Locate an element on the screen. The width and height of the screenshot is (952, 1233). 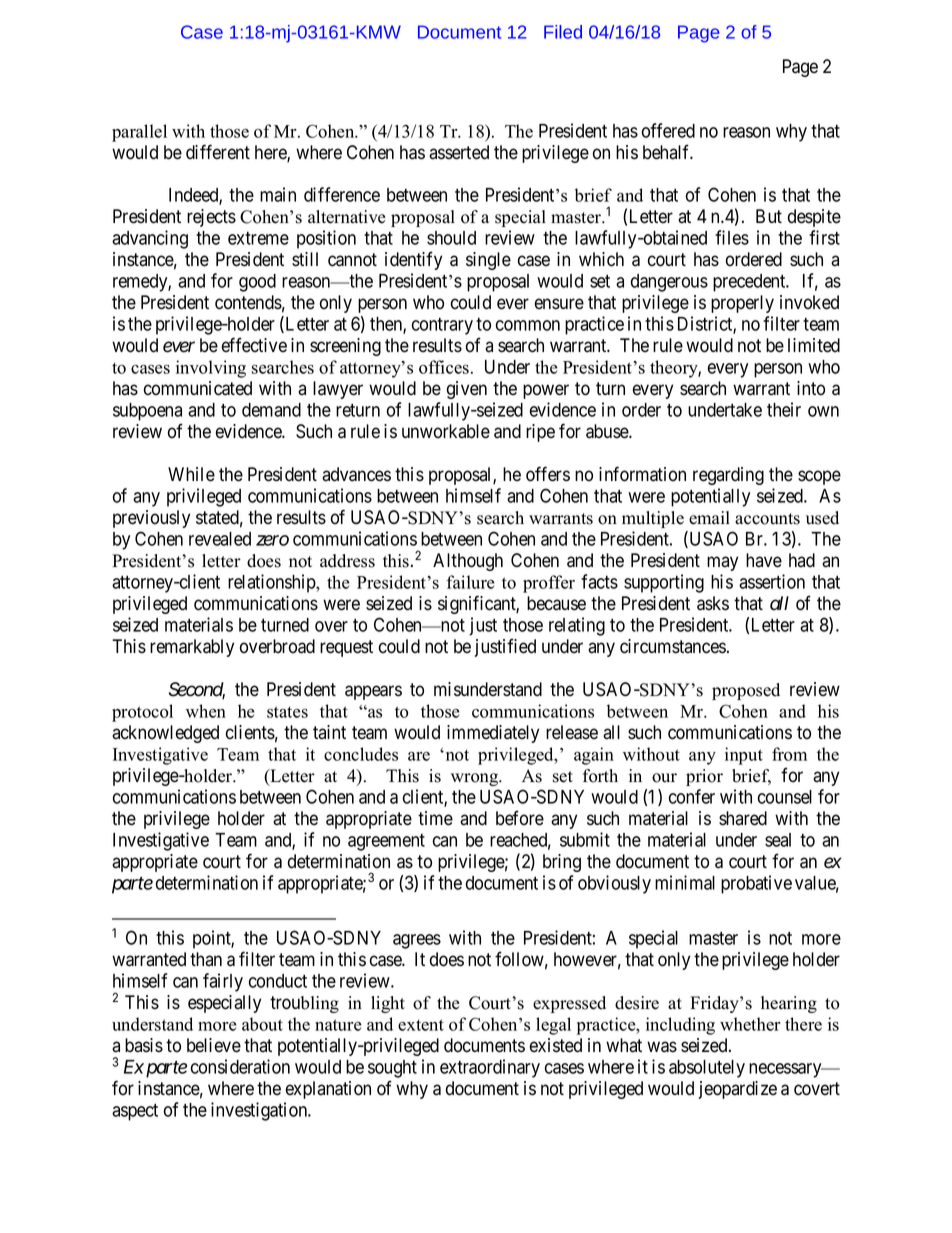
minimal is located at coordinates (685, 882).
